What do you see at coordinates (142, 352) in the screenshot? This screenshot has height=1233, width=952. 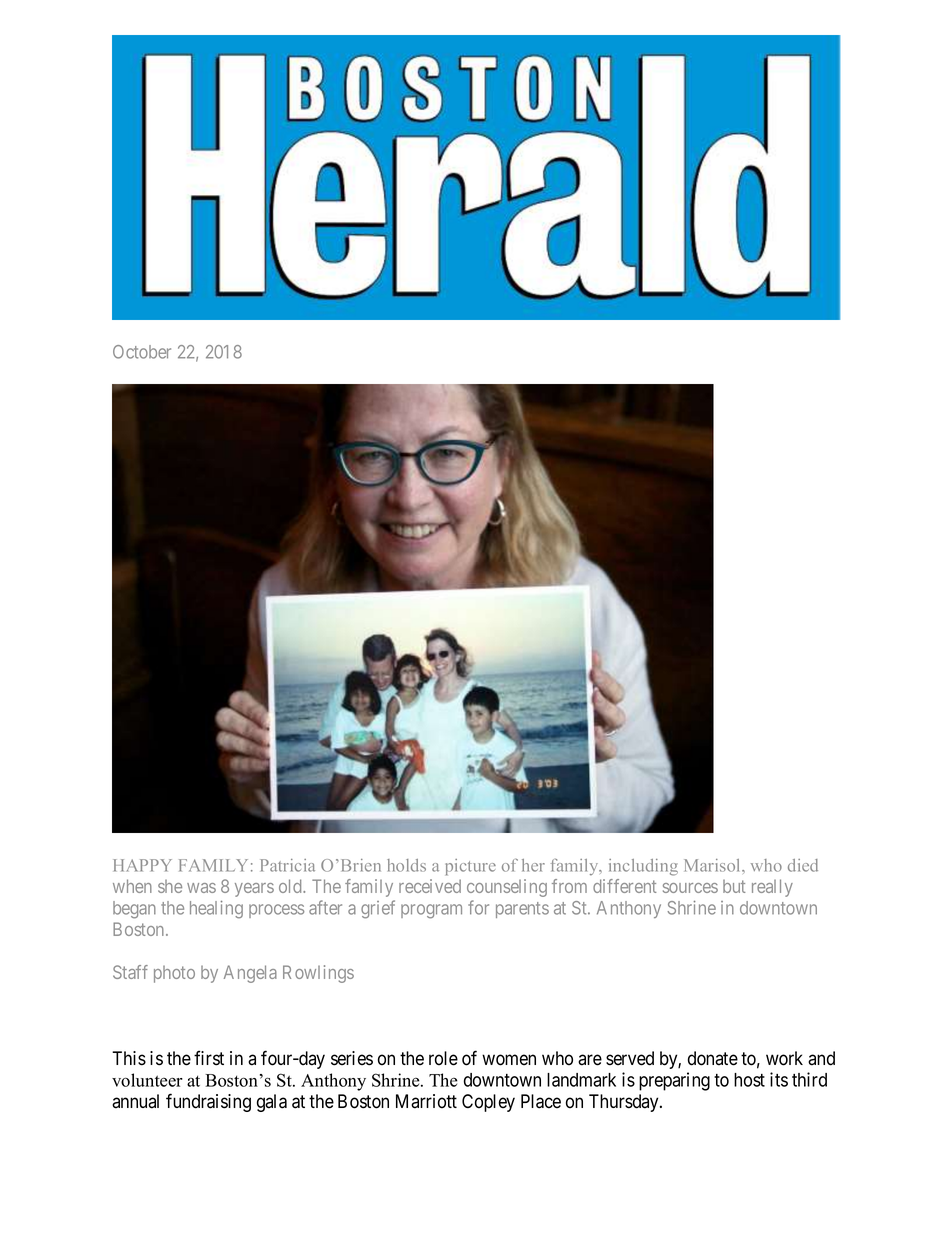 I see `October` at bounding box center [142, 352].
